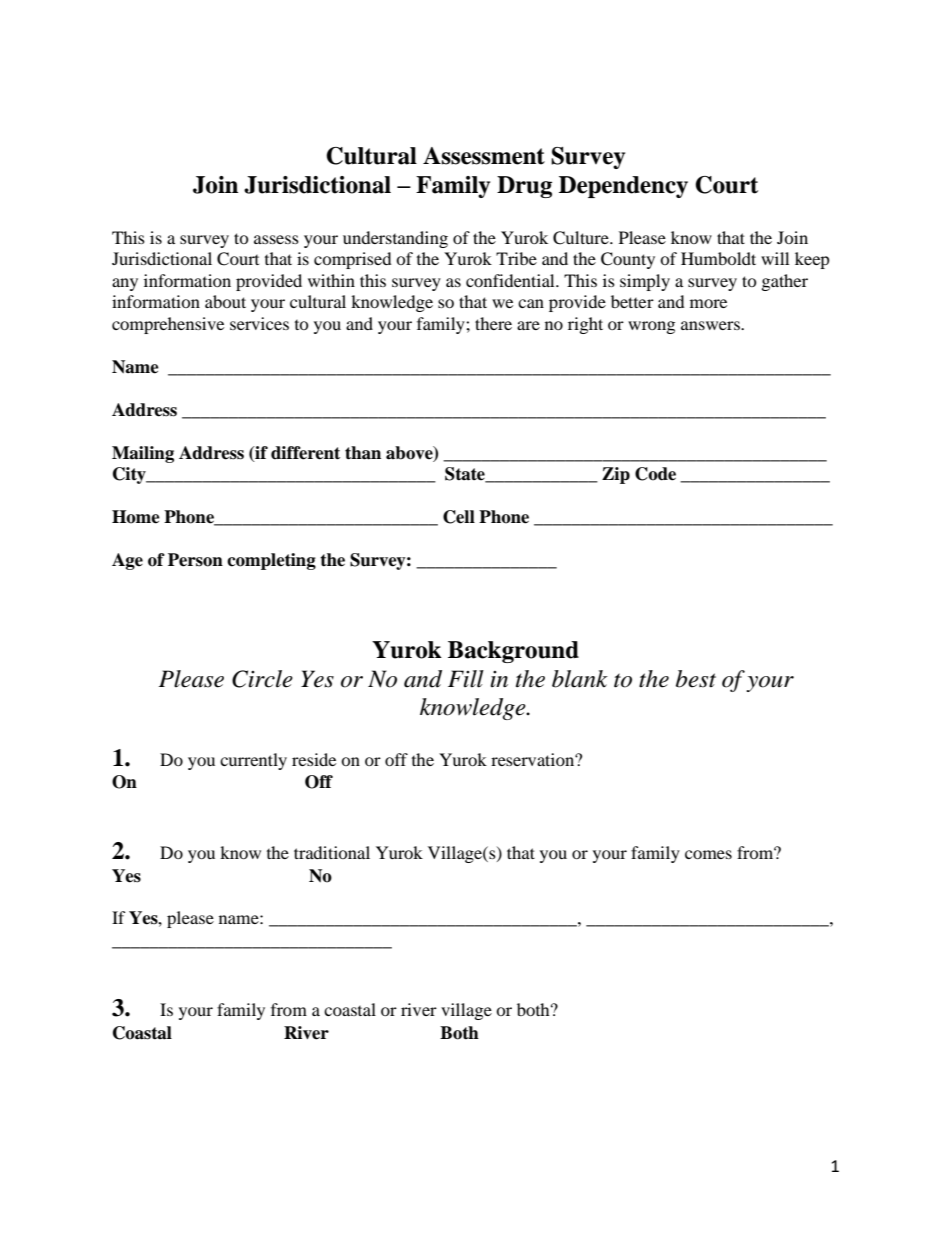  I want to click on any, so click(125, 284).
